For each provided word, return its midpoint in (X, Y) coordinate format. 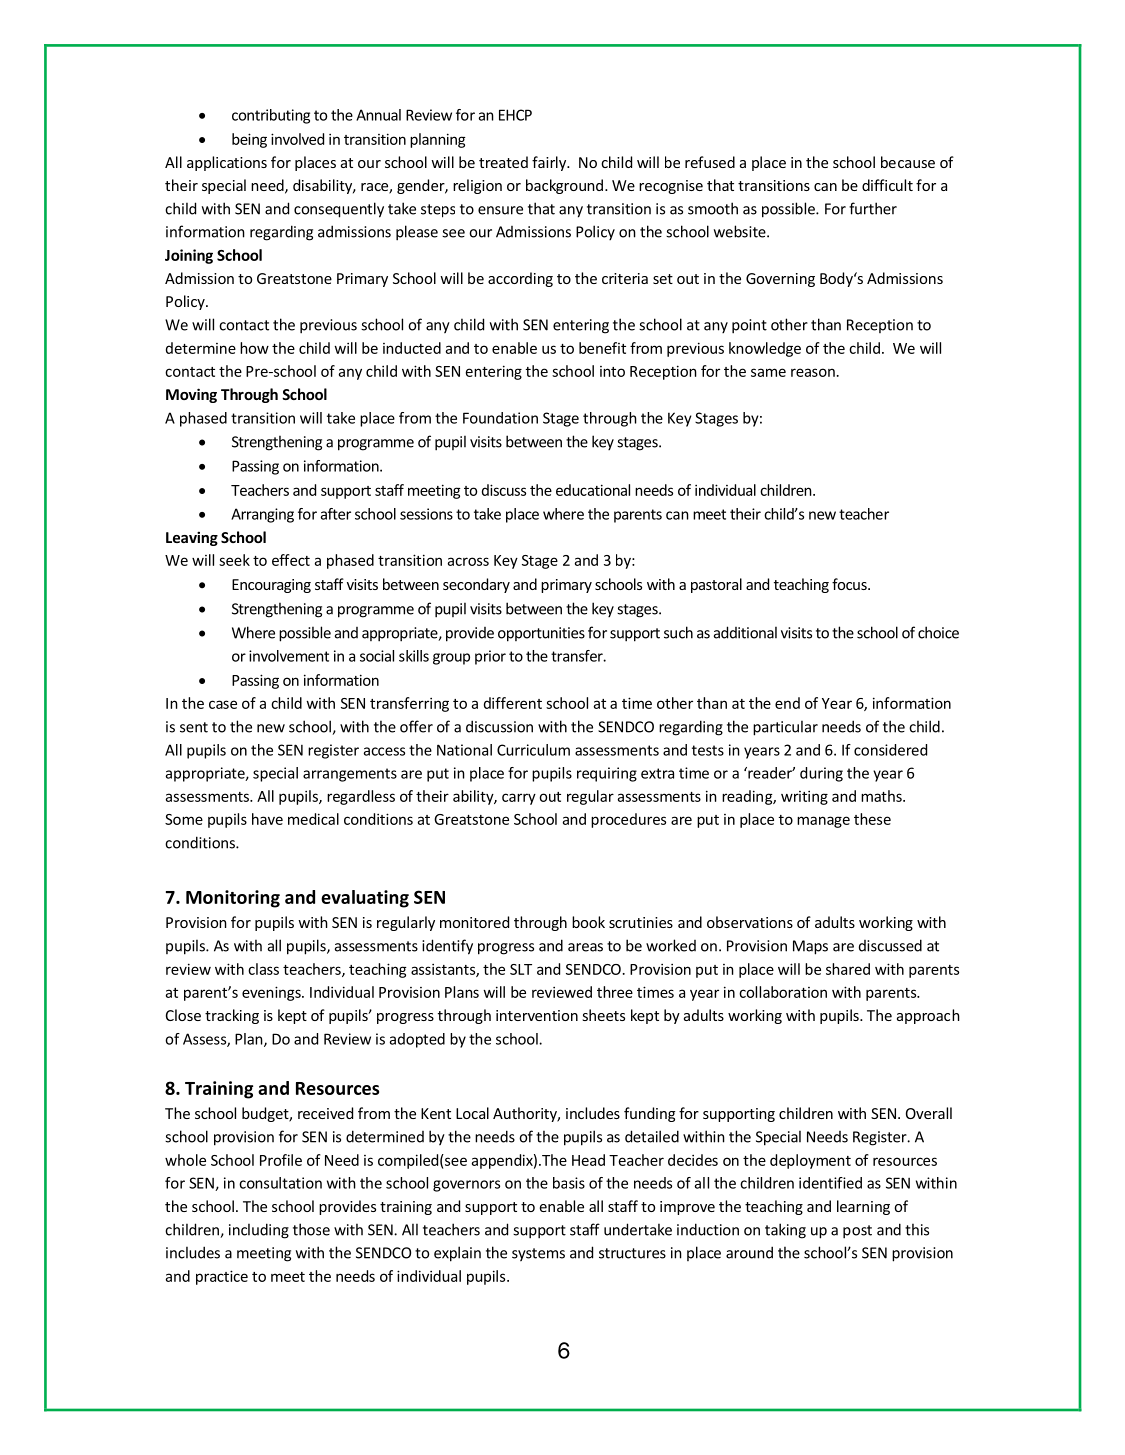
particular (785, 728)
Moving (191, 395)
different (513, 703)
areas (585, 947)
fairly (550, 163)
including (259, 1231)
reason (813, 372)
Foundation (500, 418)
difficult (887, 185)
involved (297, 139)
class (263, 969)
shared (848, 969)
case (223, 704)
